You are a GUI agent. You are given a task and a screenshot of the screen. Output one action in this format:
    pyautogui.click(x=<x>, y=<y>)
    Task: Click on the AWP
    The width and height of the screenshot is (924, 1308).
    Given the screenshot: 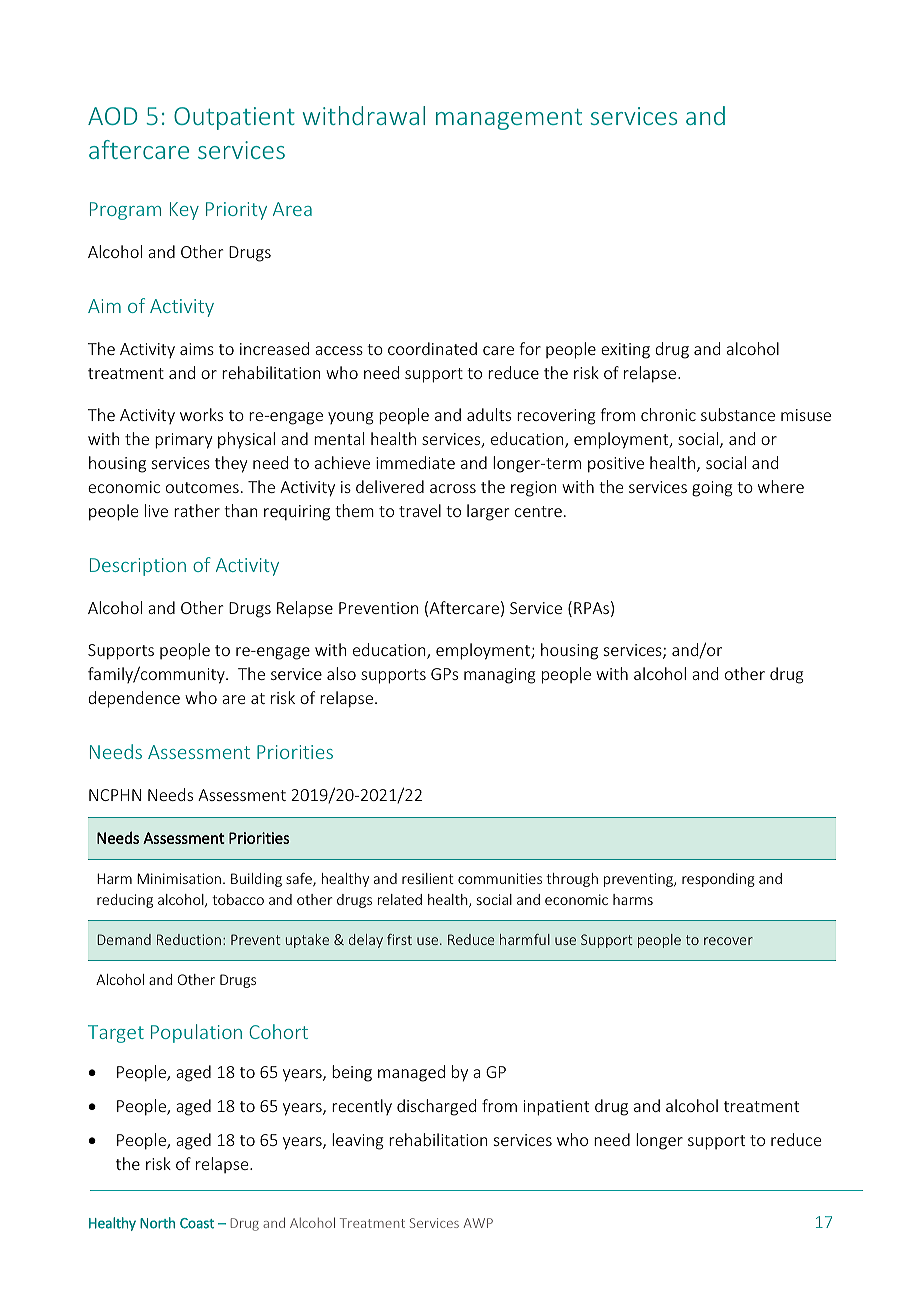 What is the action you would take?
    pyautogui.click(x=478, y=1223)
